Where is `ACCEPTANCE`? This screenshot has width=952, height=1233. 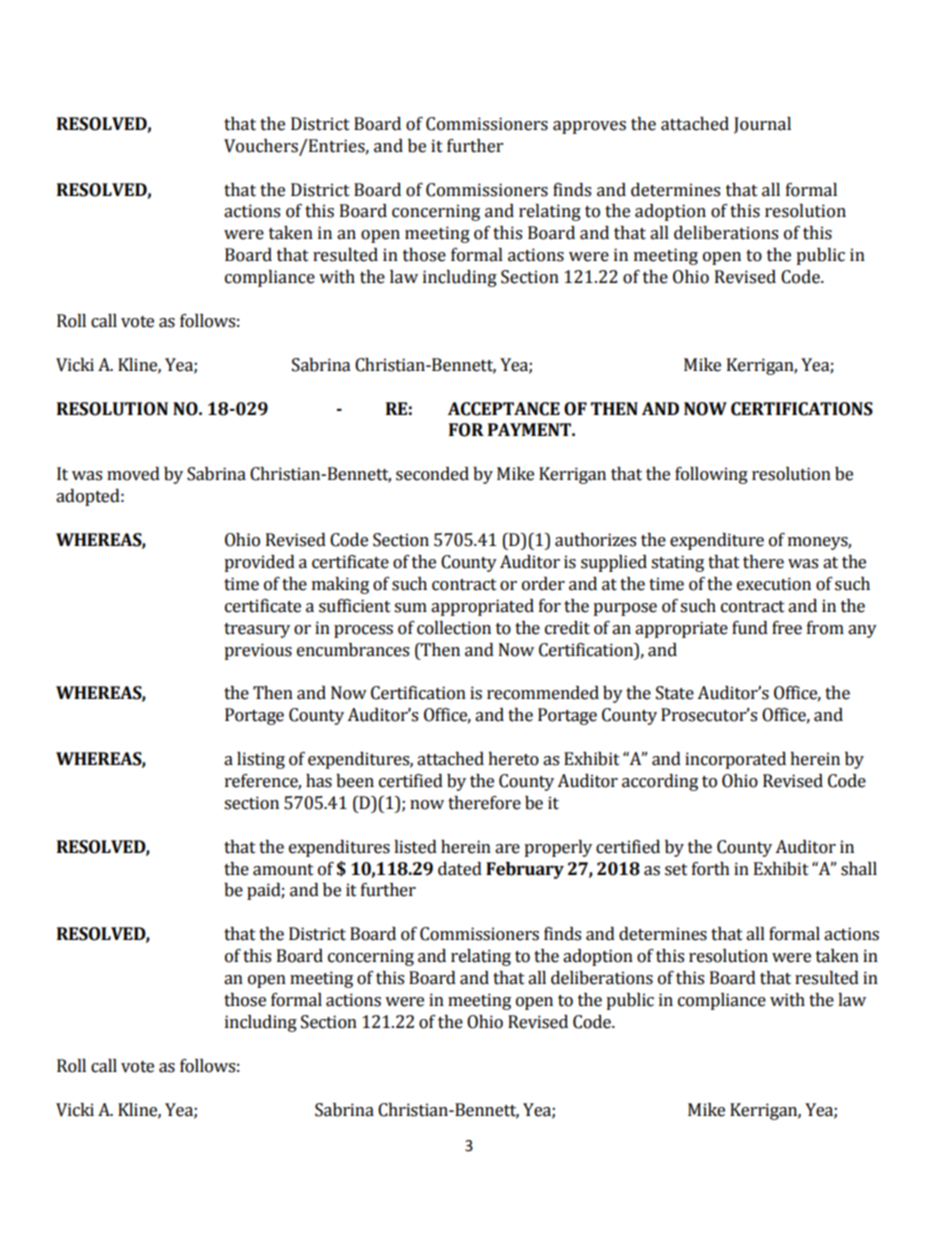 ACCEPTANCE is located at coordinates (504, 409).
